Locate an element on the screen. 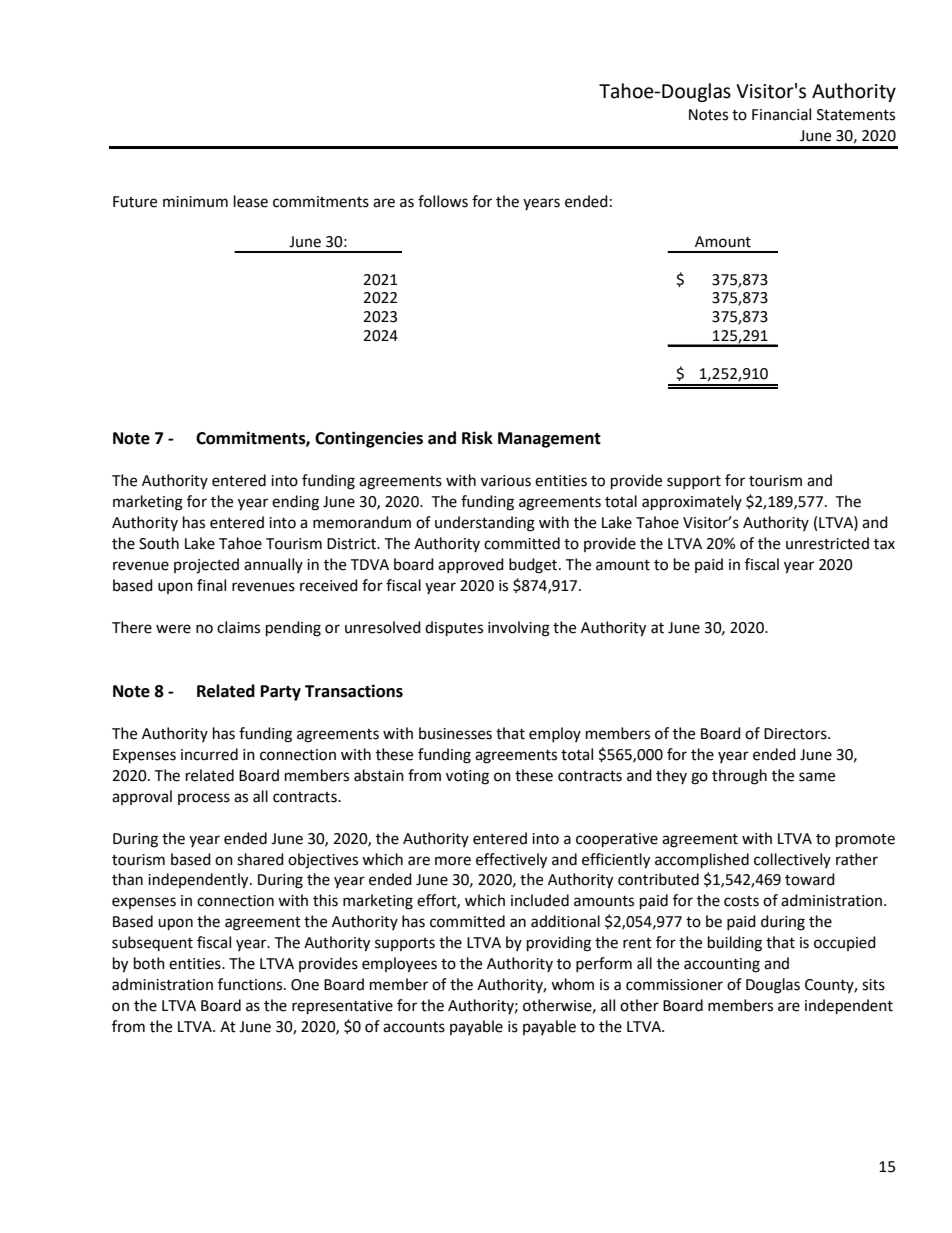 This screenshot has height=1233, width=952. functions is located at coordinates (251, 984).
